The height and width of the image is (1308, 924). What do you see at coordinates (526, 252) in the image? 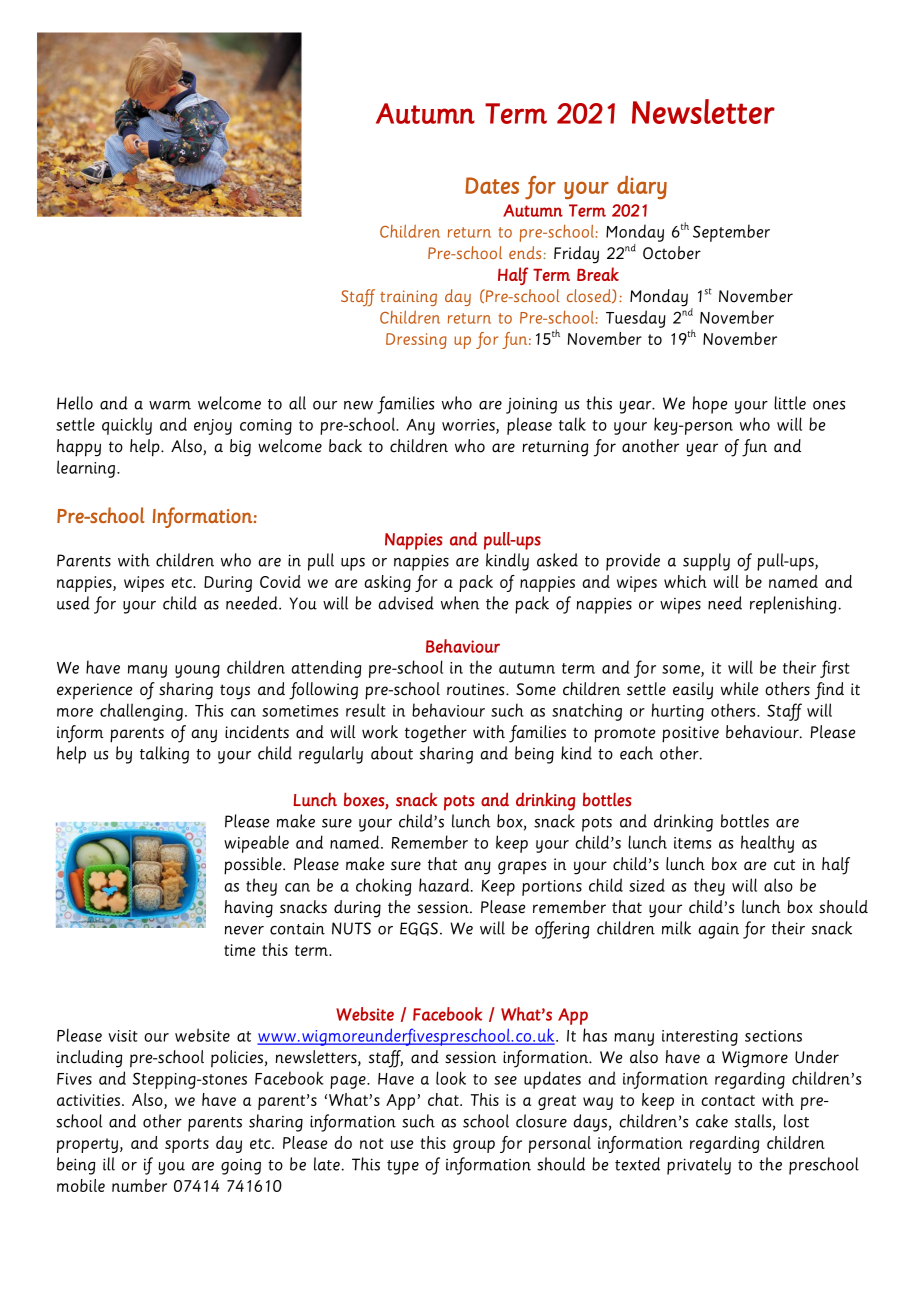
I see `ends` at bounding box center [526, 252].
